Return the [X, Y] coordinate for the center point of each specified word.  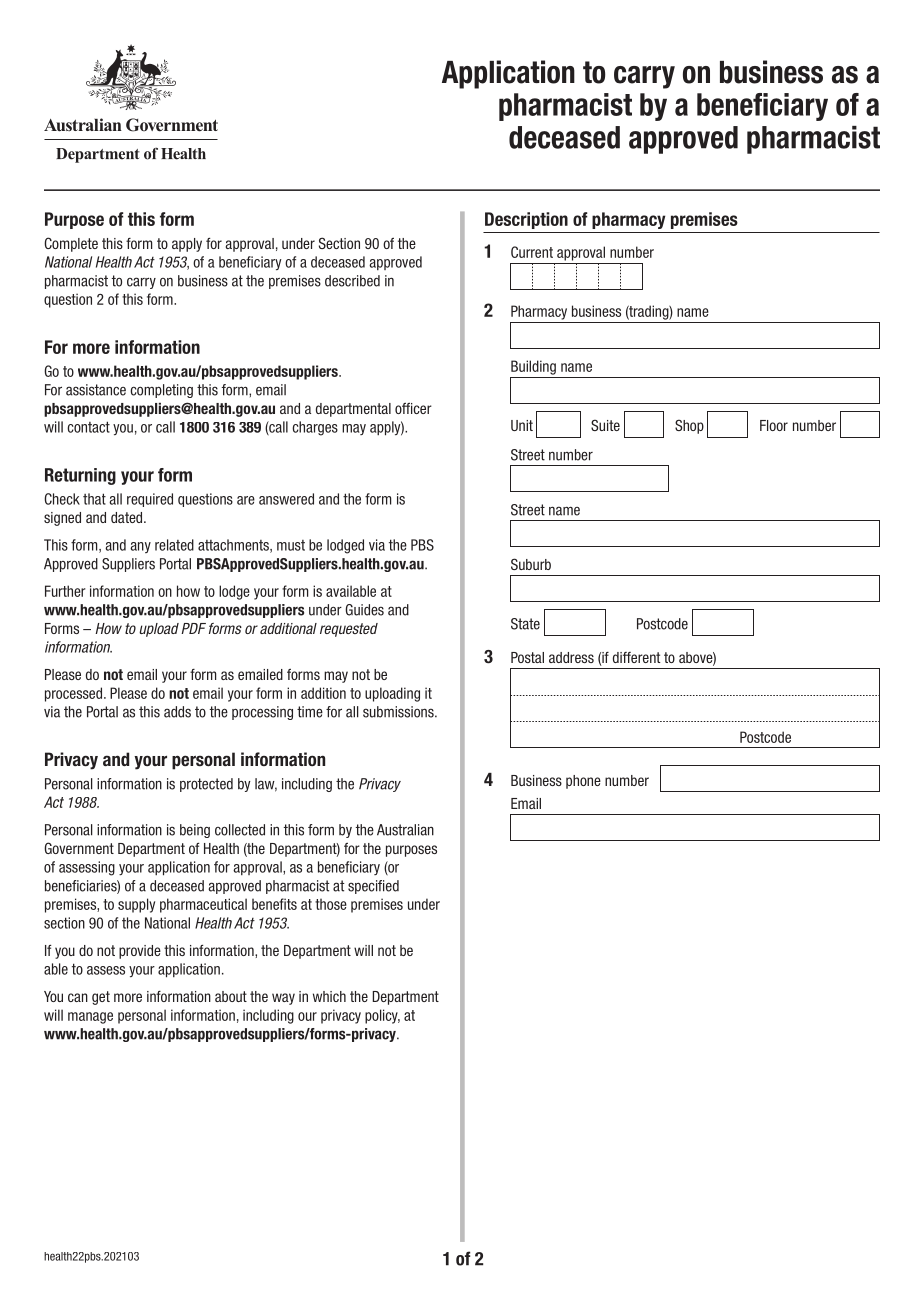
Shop [689, 426]
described [352, 281]
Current [532, 252]
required [150, 500]
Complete [71, 244]
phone [583, 782]
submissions [399, 712]
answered [286, 499]
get [101, 998]
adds [177, 712]
